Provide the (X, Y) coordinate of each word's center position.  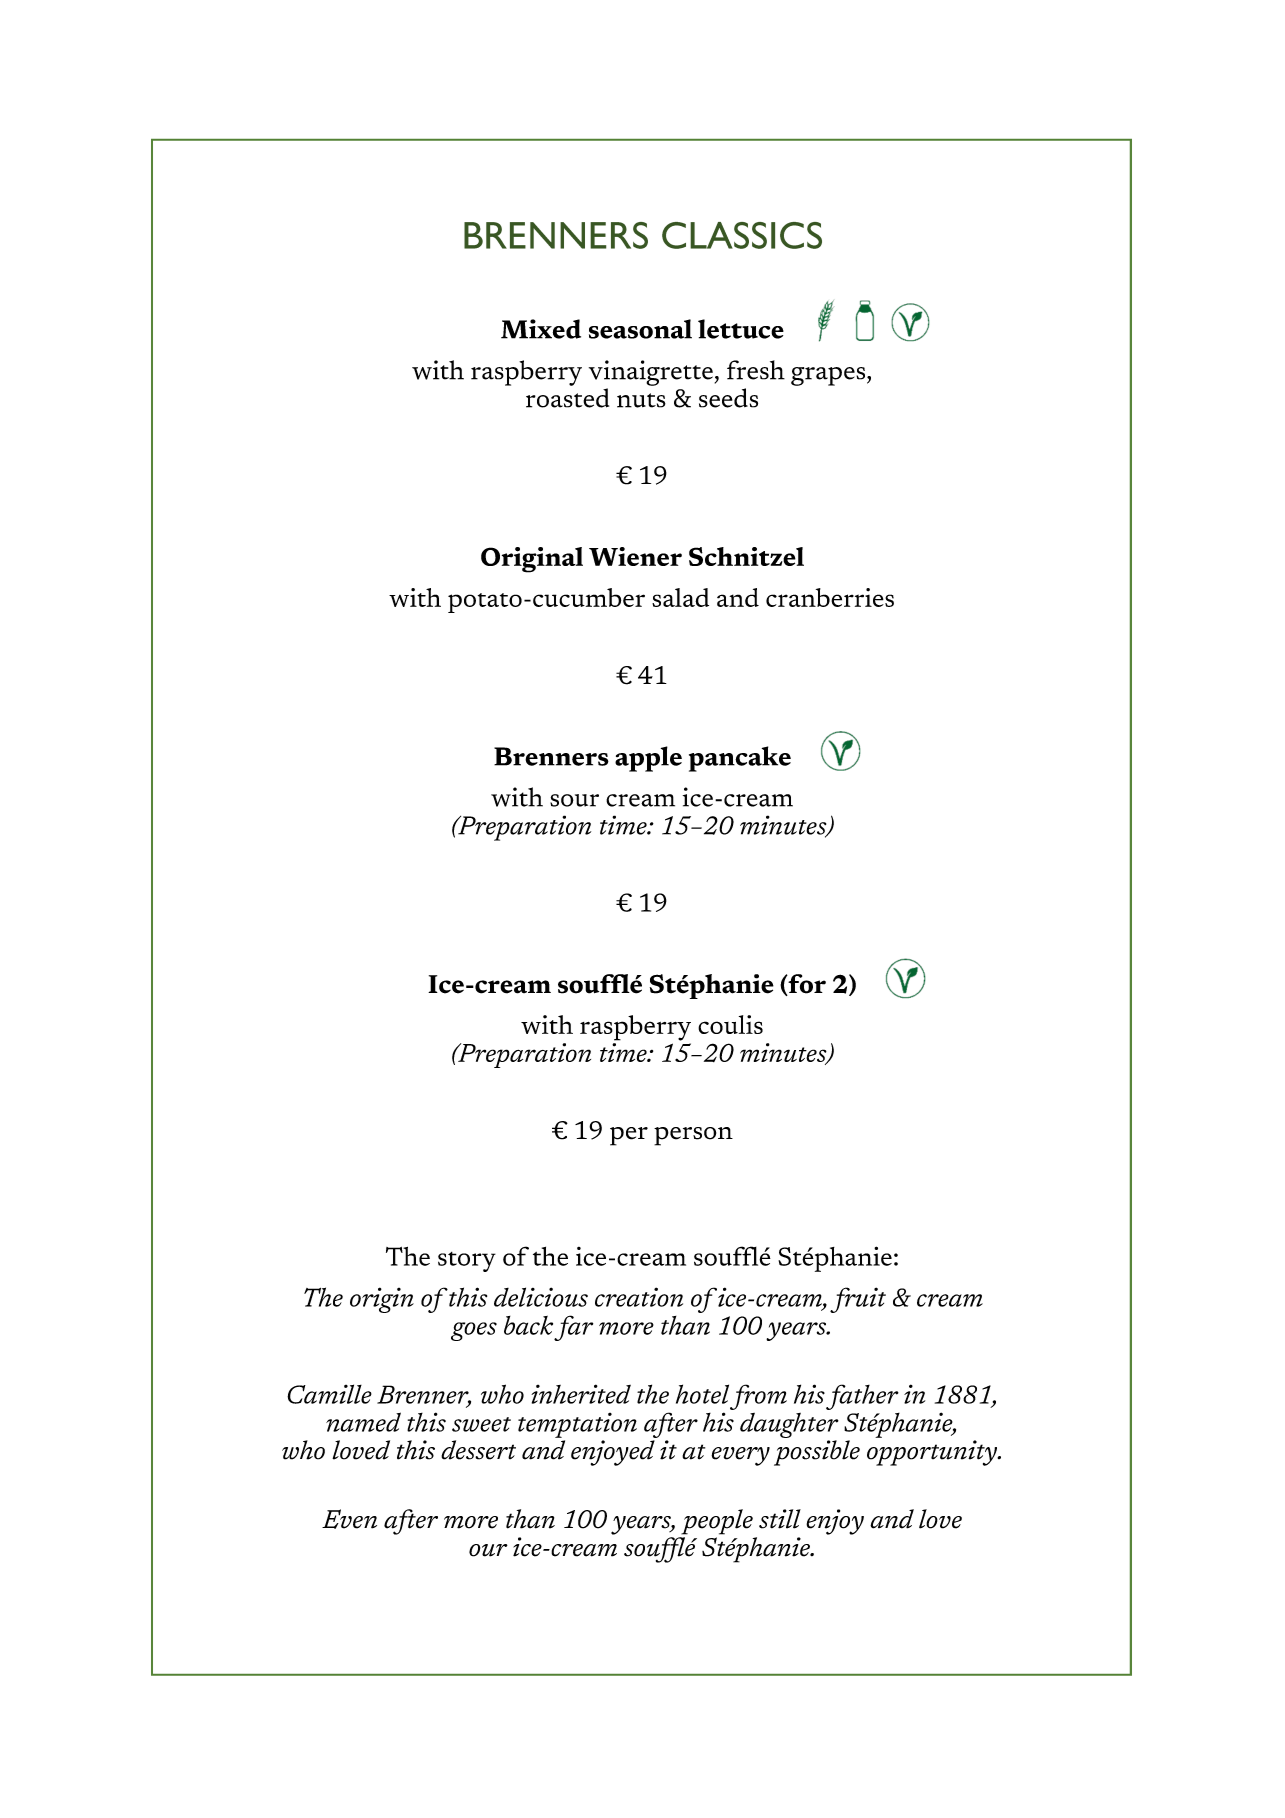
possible (817, 1453)
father (862, 1397)
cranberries (830, 597)
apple (648, 759)
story (467, 1262)
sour (574, 800)
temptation (577, 1425)
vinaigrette (651, 373)
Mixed (541, 329)
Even (349, 1519)
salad (680, 597)
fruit (858, 1300)
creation (639, 1297)
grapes (829, 376)
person (693, 1136)
